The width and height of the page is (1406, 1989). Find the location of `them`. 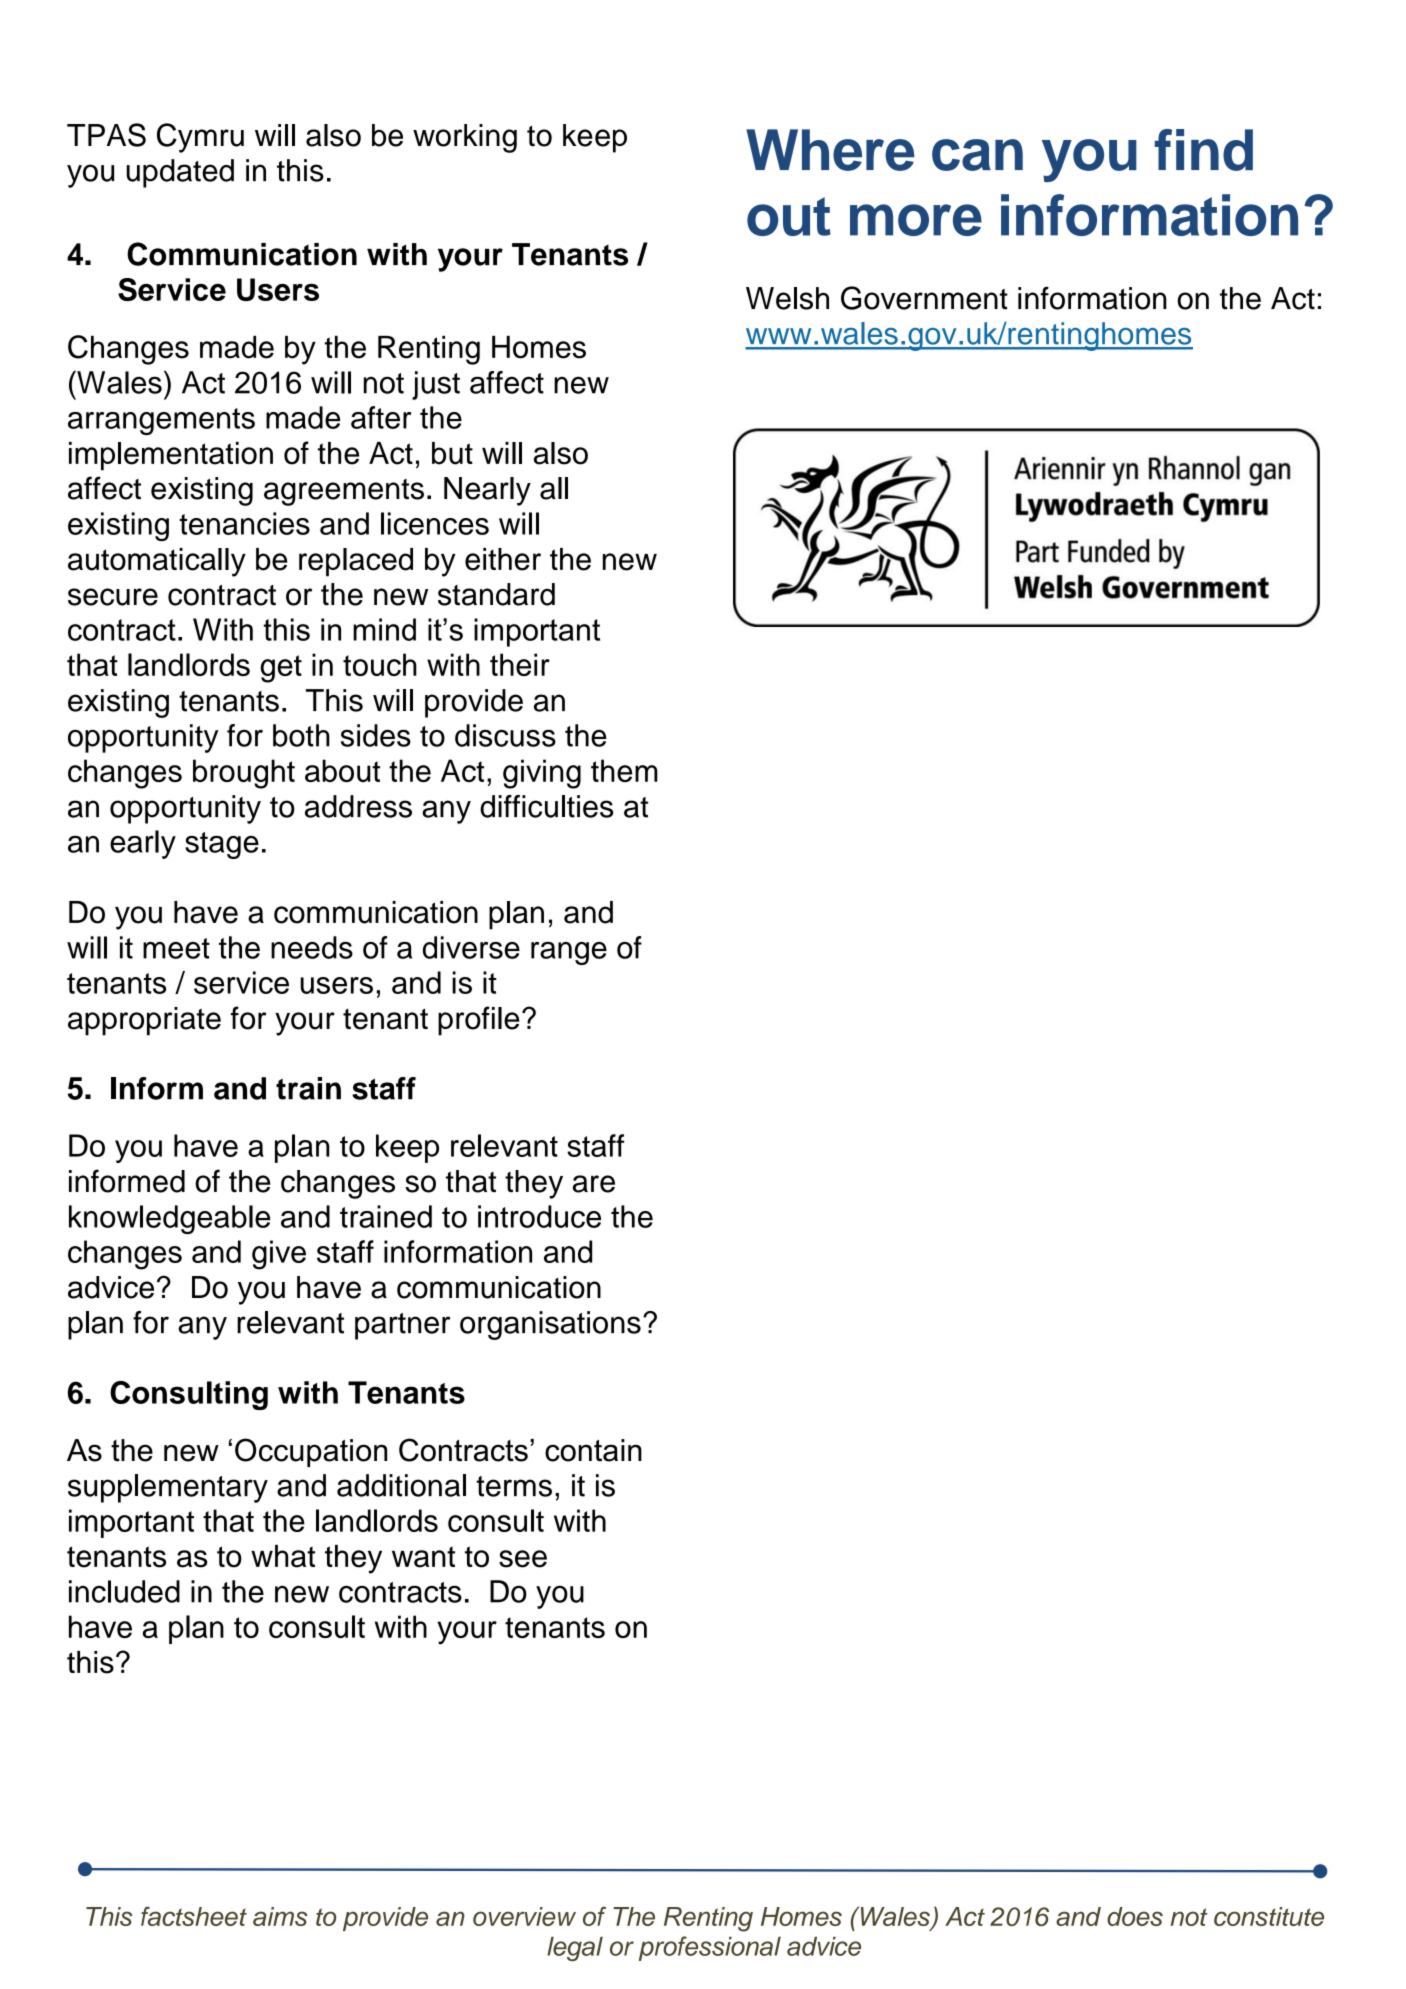

them is located at coordinates (624, 770).
